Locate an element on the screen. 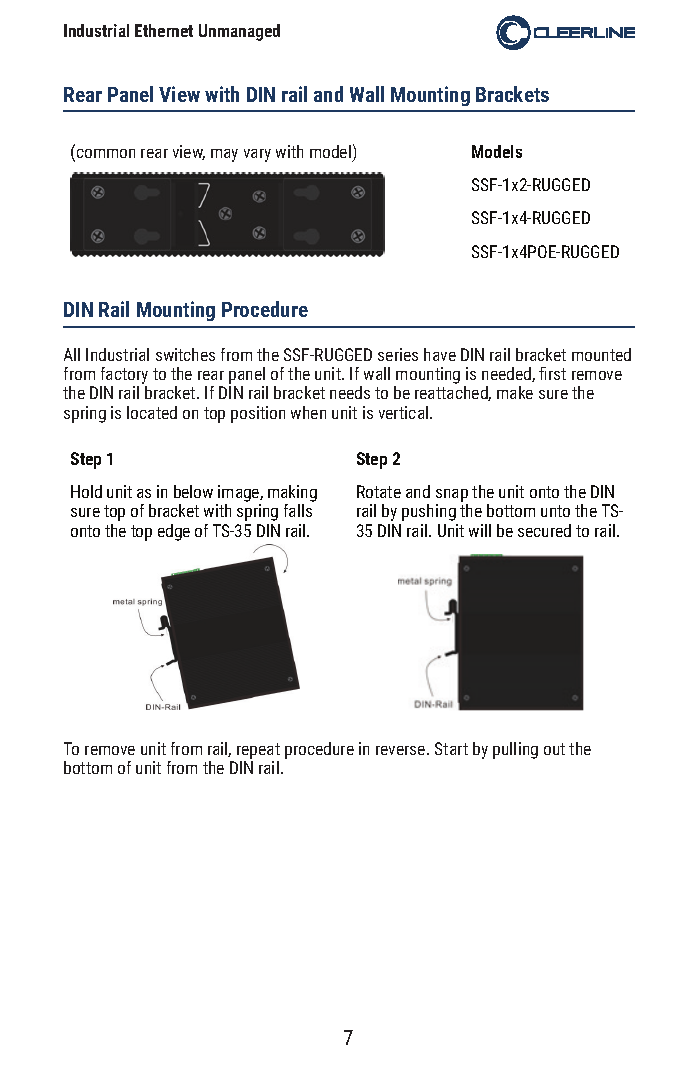 This screenshot has width=698, height=1079. series is located at coordinates (398, 354).
